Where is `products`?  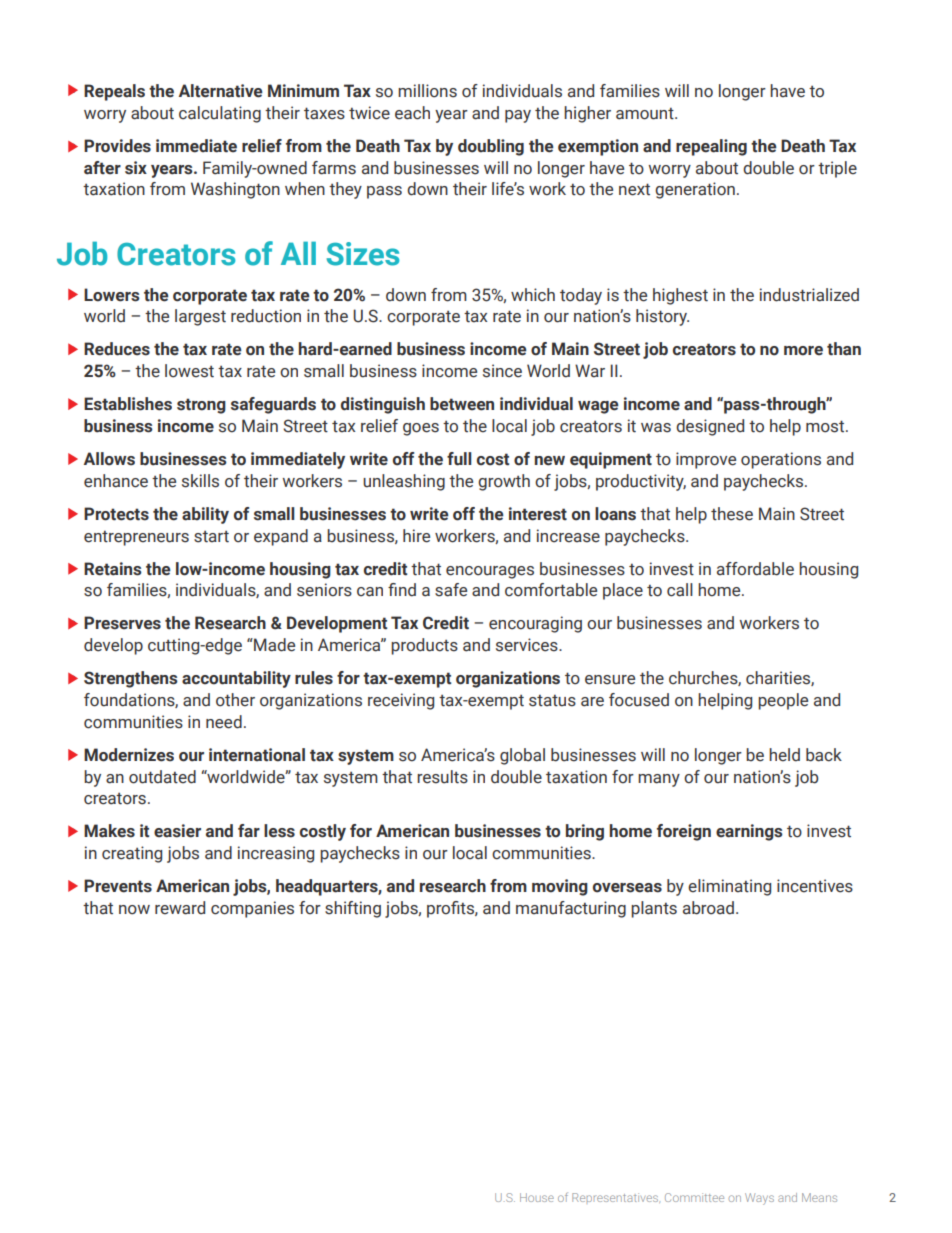 products is located at coordinates (424, 646).
